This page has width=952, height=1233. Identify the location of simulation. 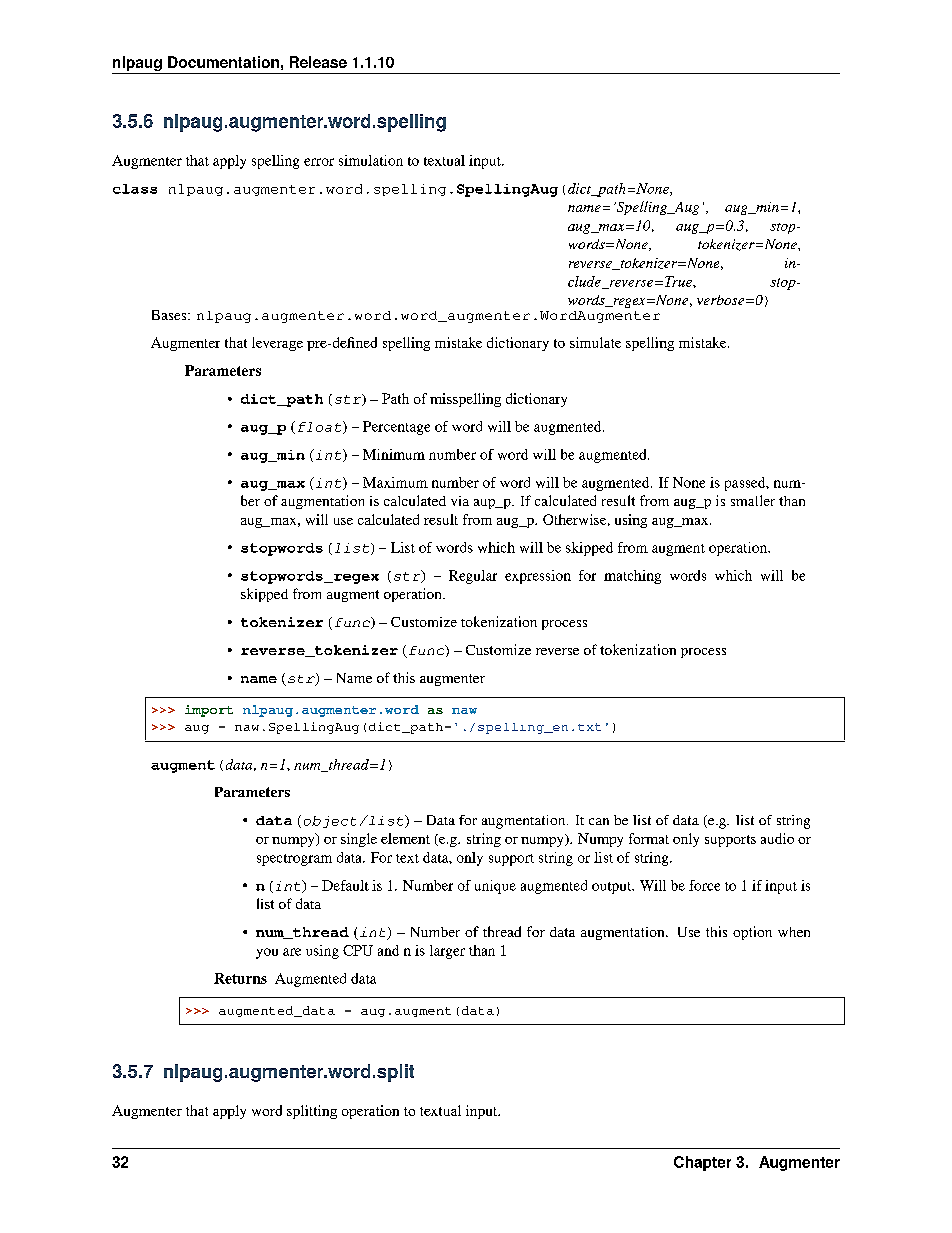
(371, 160).
